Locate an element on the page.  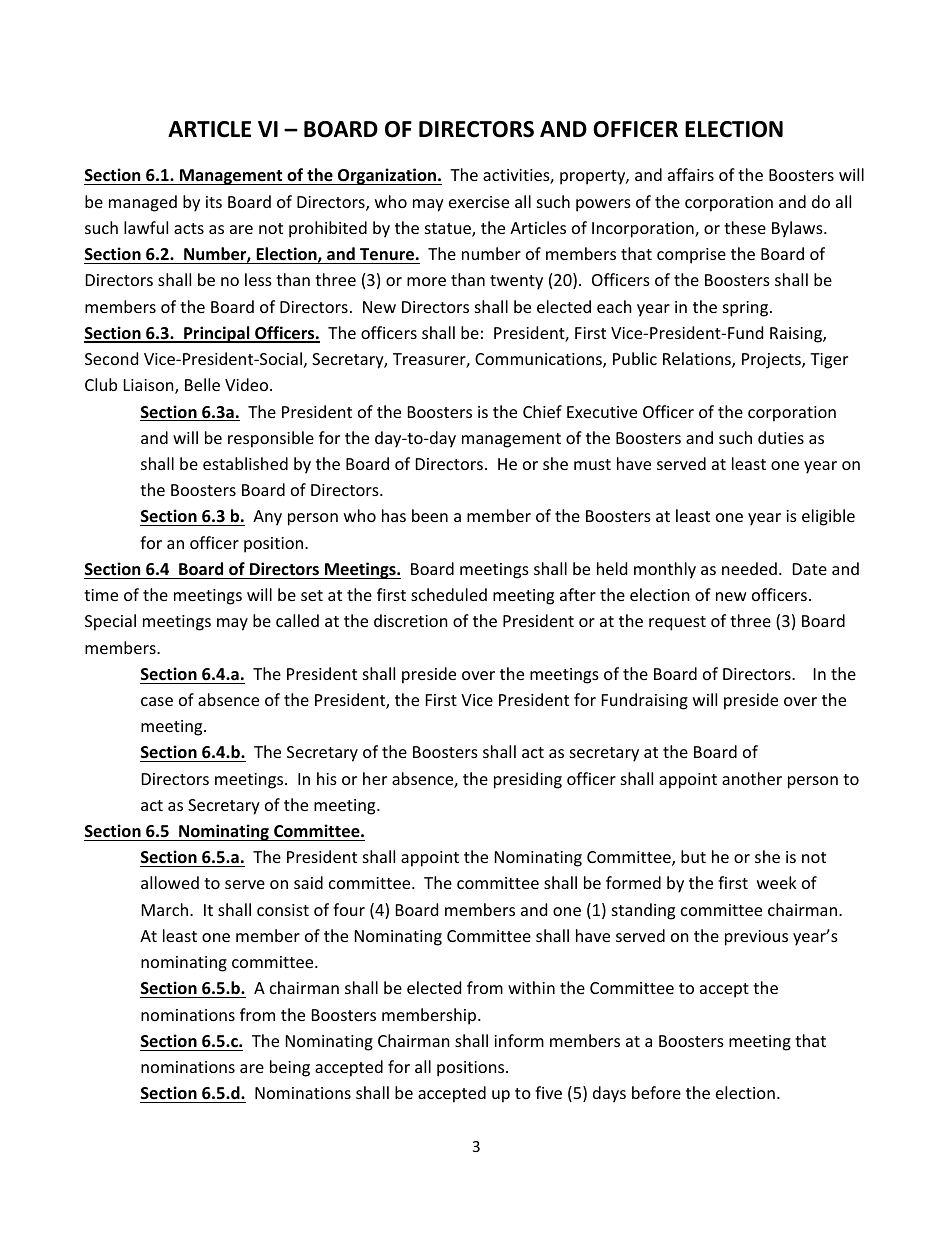
being is located at coordinates (290, 1068).
